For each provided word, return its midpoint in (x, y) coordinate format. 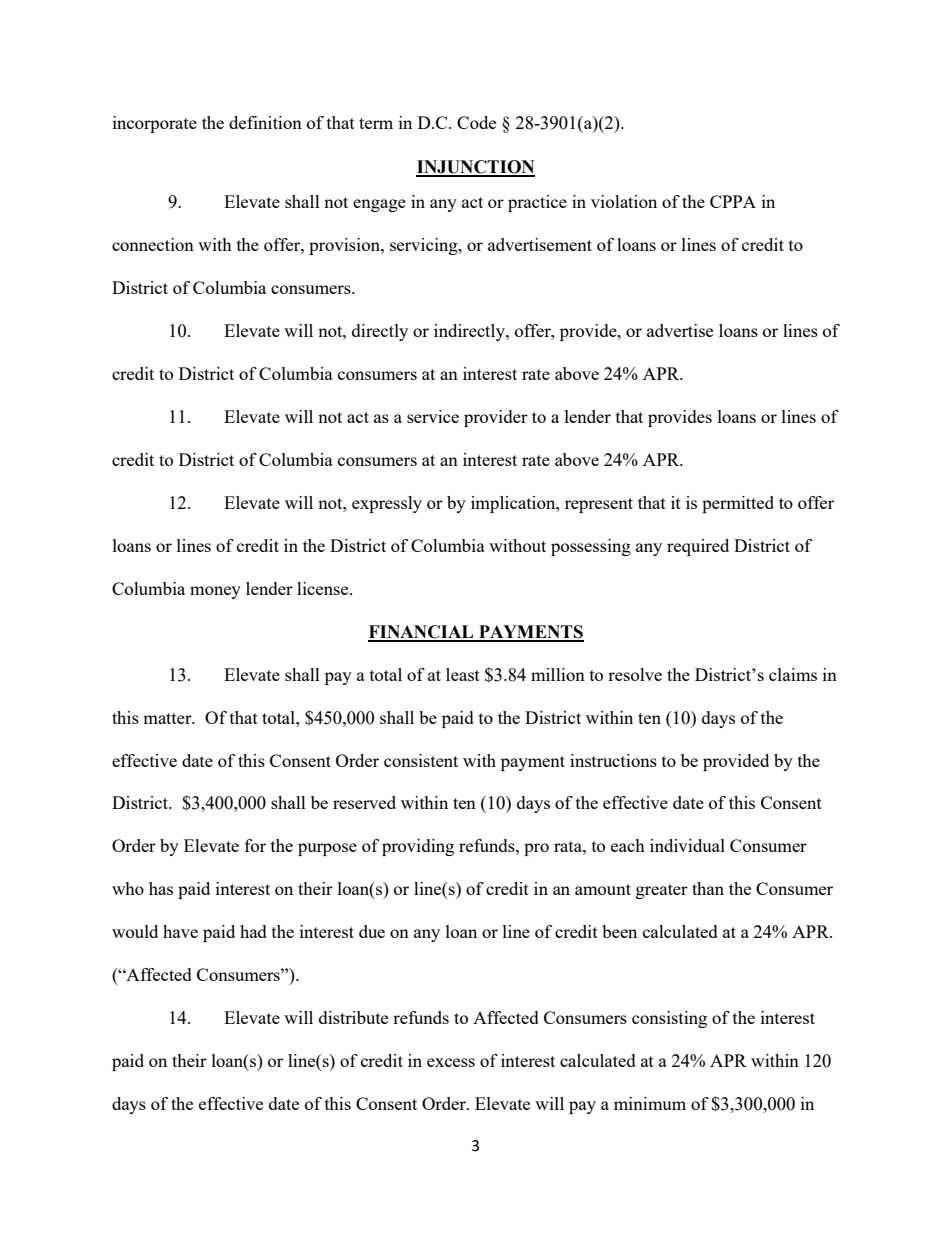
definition (265, 122)
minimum (650, 1103)
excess (451, 1062)
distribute (353, 1017)
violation (624, 201)
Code (476, 122)
